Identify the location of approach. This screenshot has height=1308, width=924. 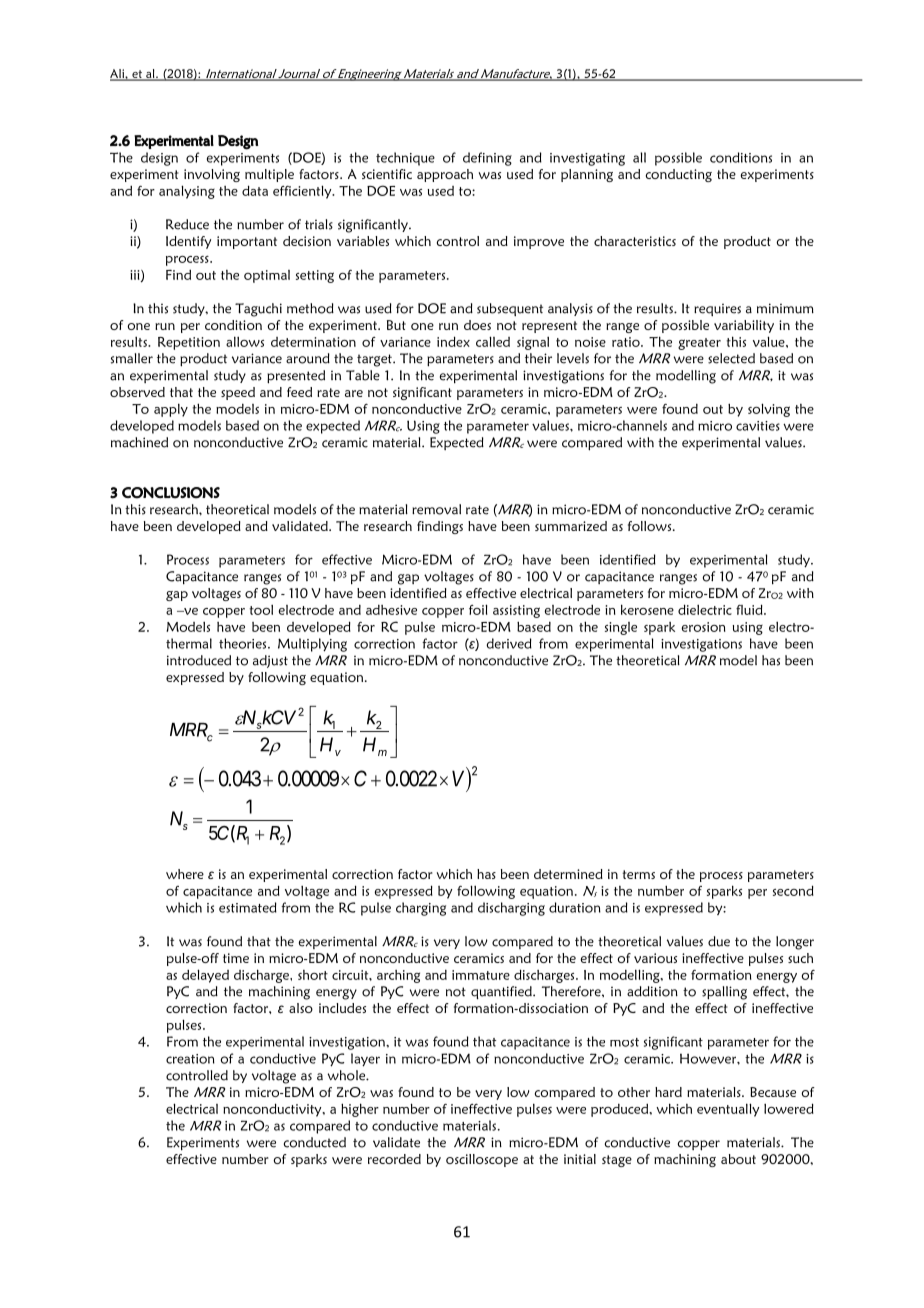
(445, 175).
